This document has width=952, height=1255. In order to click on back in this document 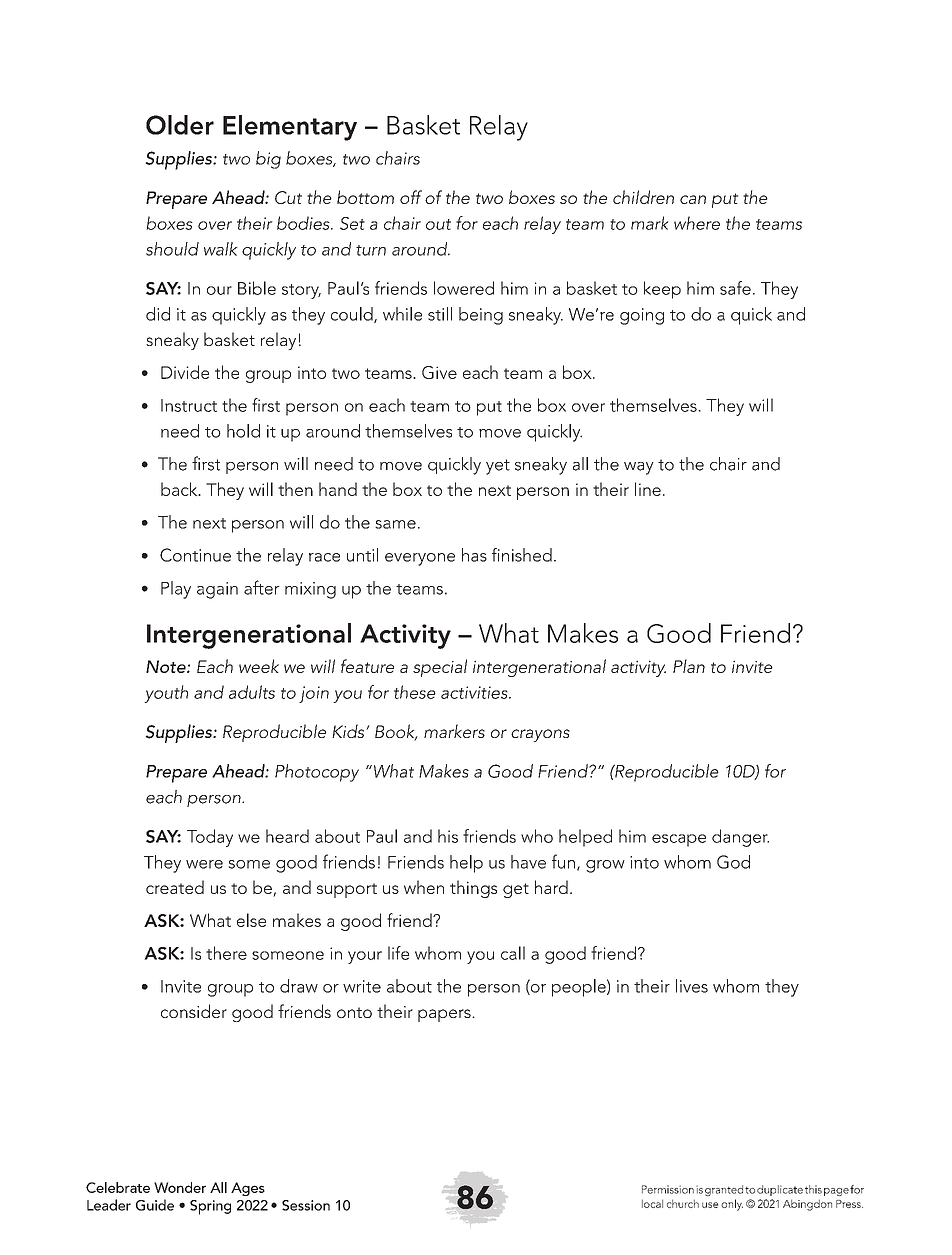, I will do `click(180, 489)`.
